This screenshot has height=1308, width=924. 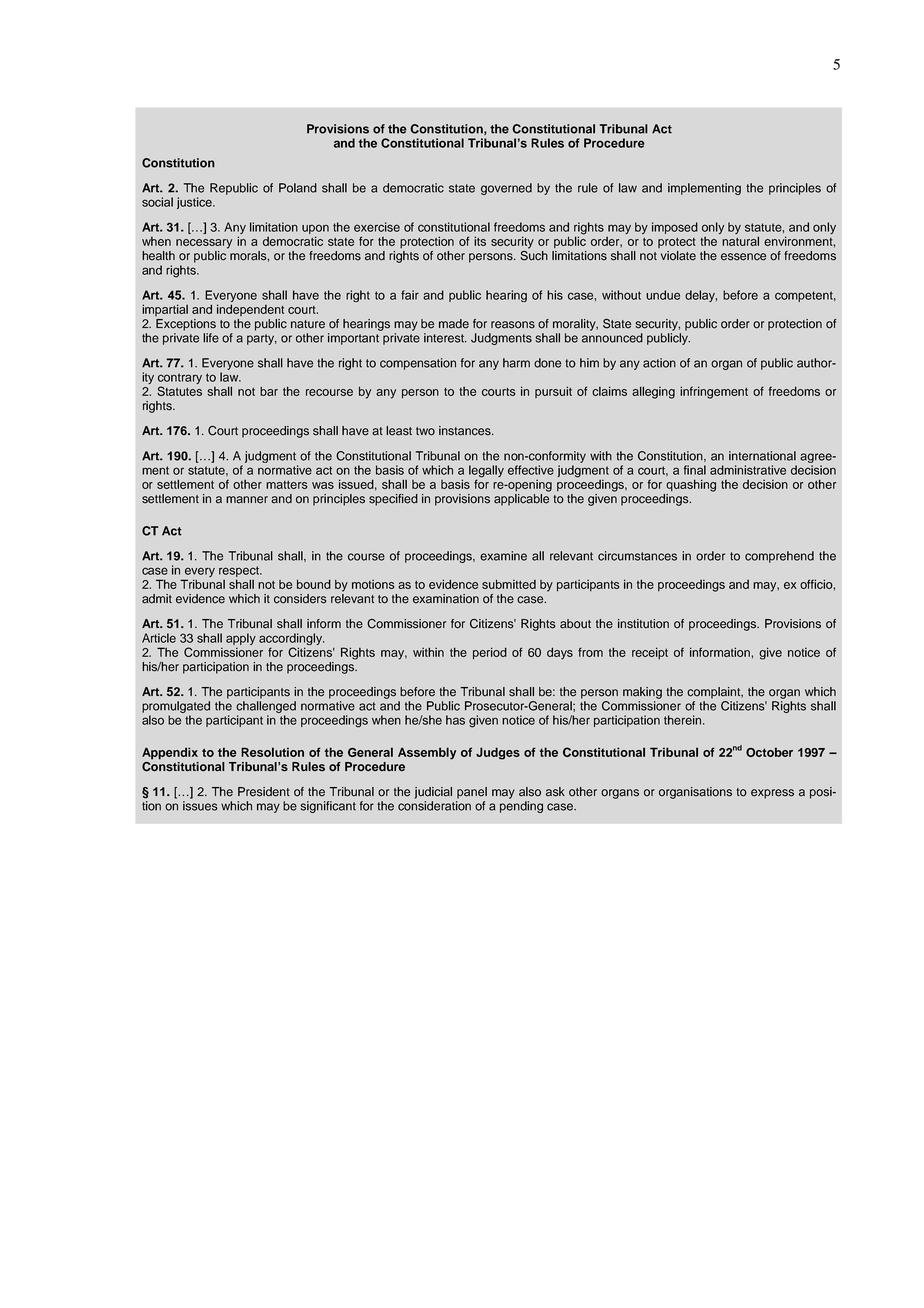 What do you see at coordinates (195, 203) in the screenshot?
I see `justice` at bounding box center [195, 203].
